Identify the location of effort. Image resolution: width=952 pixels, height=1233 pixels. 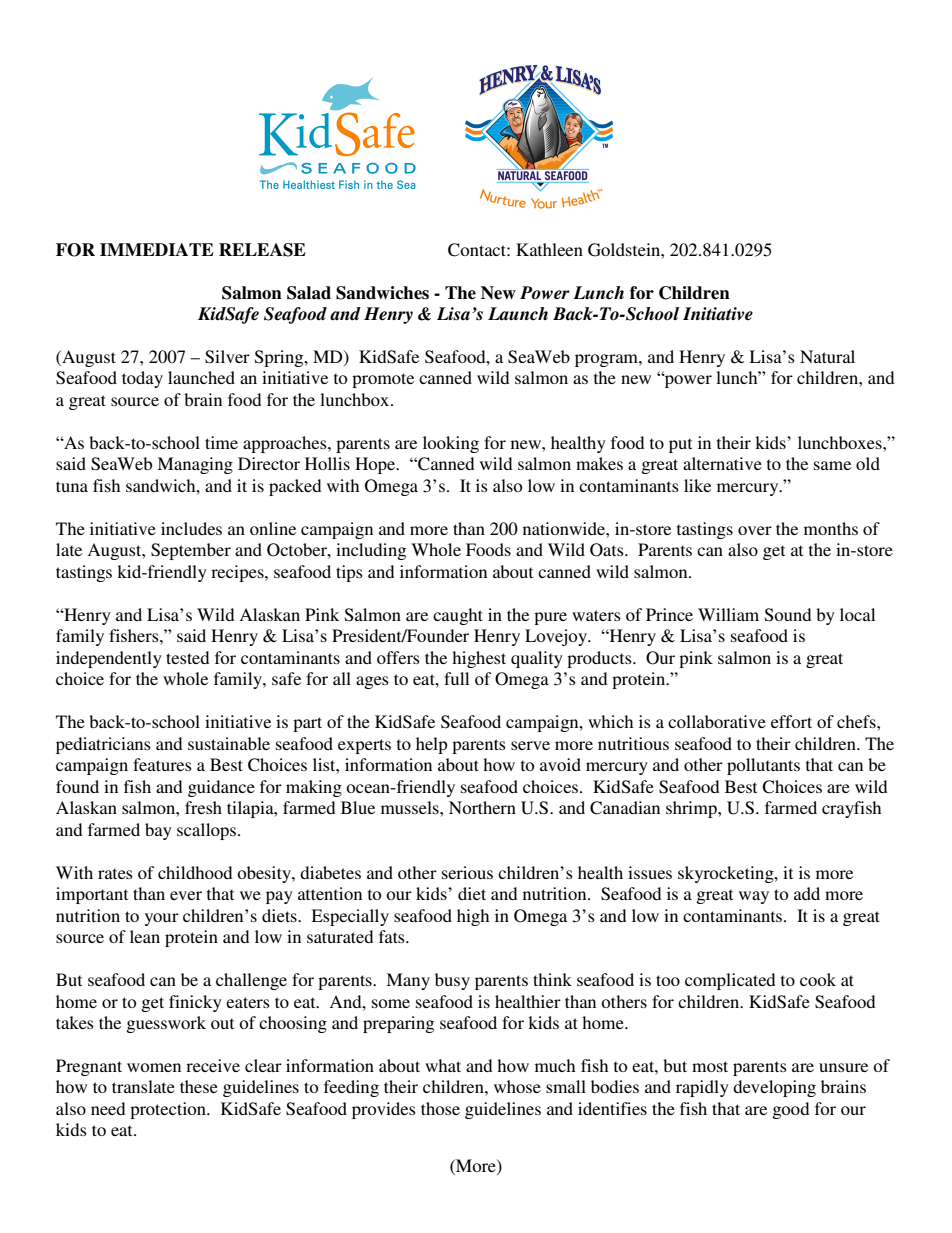
(791, 721).
